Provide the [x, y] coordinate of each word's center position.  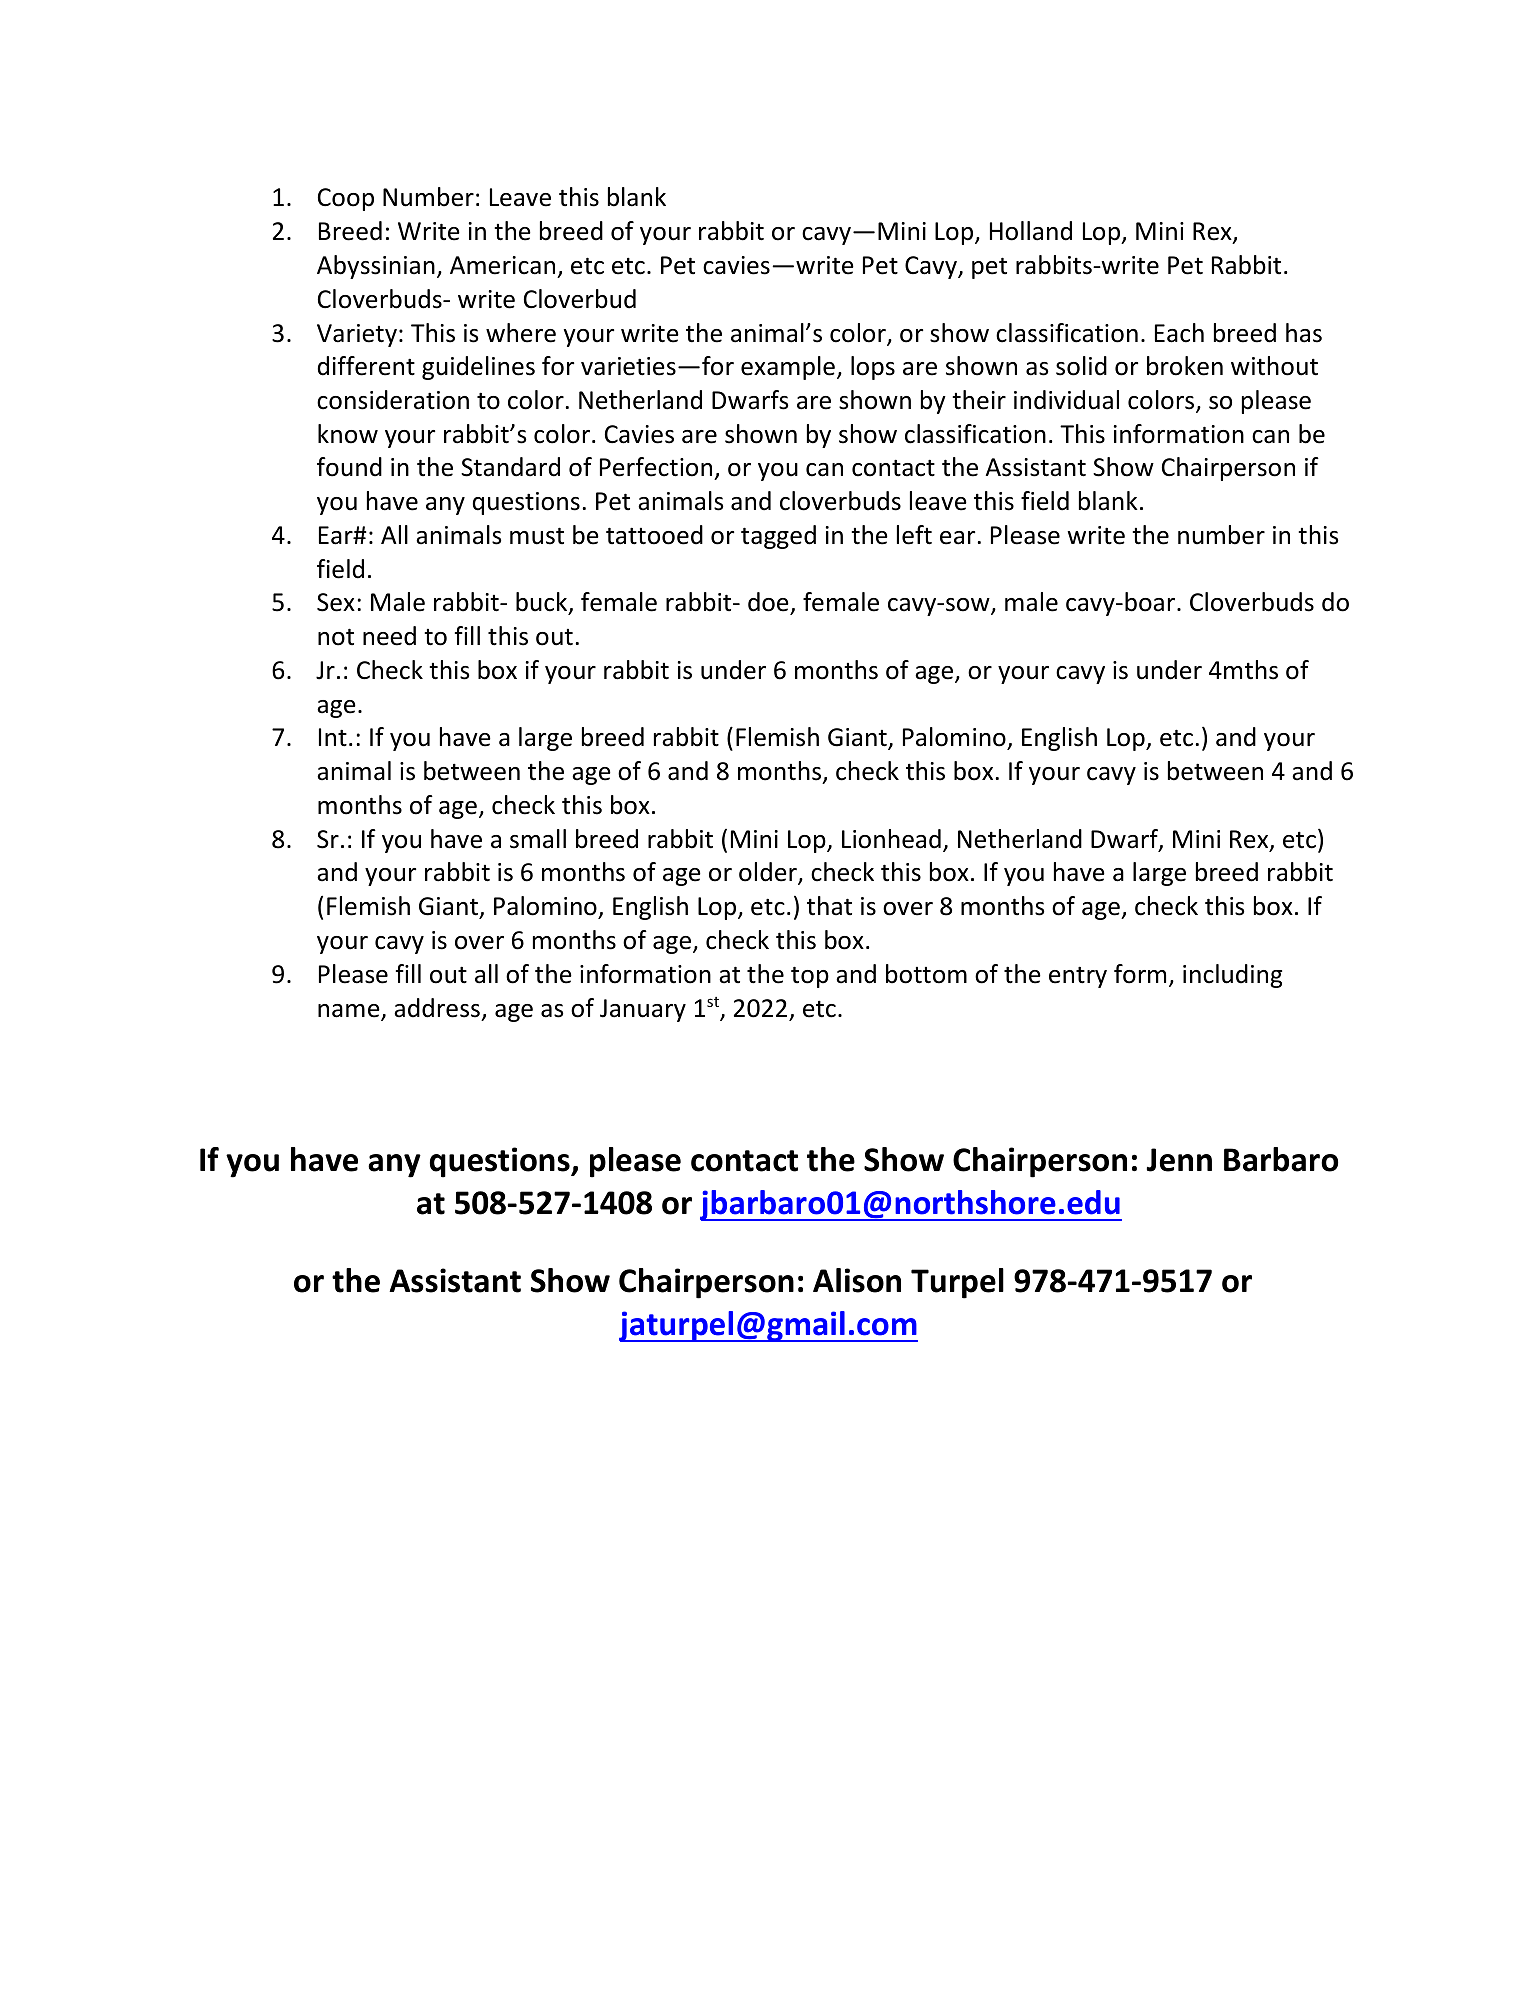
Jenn [1179, 1160]
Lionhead [891, 839]
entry [1078, 977]
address [437, 1008]
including [1232, 976]
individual [1066, 400]
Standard [510, 467]
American [502, 265]
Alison [857, 1280]
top [810, 977]
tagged [778, 537]
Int [333, 737]
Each [1179, 333]
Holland [1031, 231]
